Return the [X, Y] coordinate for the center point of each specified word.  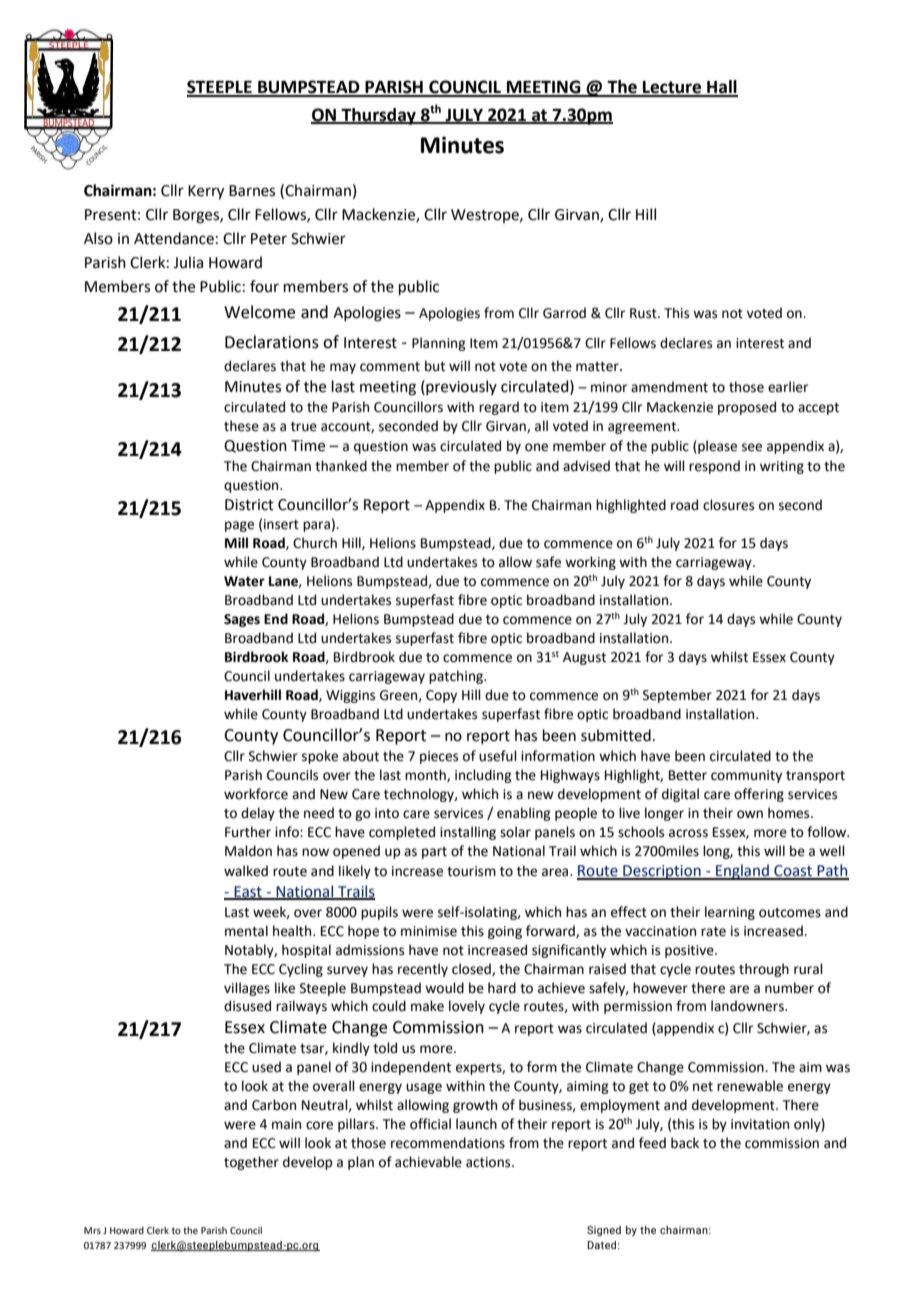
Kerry [206, 192]
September [677, 696]
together [251, 1163]
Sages [242, 620]
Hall [721, 88]
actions [489, 1162]
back [685, 1143]
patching [457, 677]
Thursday [379, 116]
